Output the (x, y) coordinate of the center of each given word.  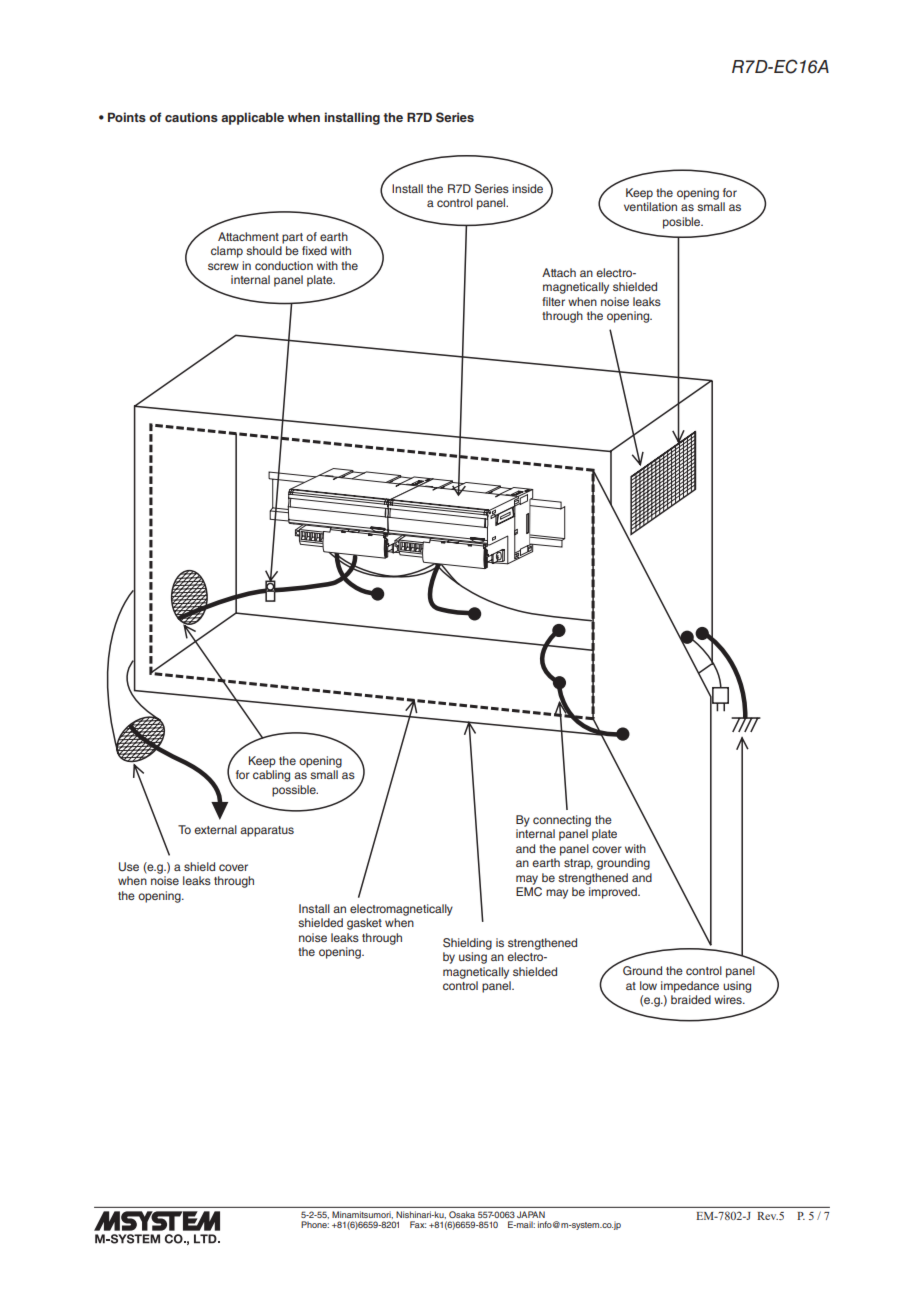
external (215, 829)
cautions (191, 117)
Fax (418, 1224)
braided (691, 999)
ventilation (650, 206)
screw (223, 266)
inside (527, 188)
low (648, 985)
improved (614, 893)
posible (683, 223)
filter (553, 301)
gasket (364, 924)
